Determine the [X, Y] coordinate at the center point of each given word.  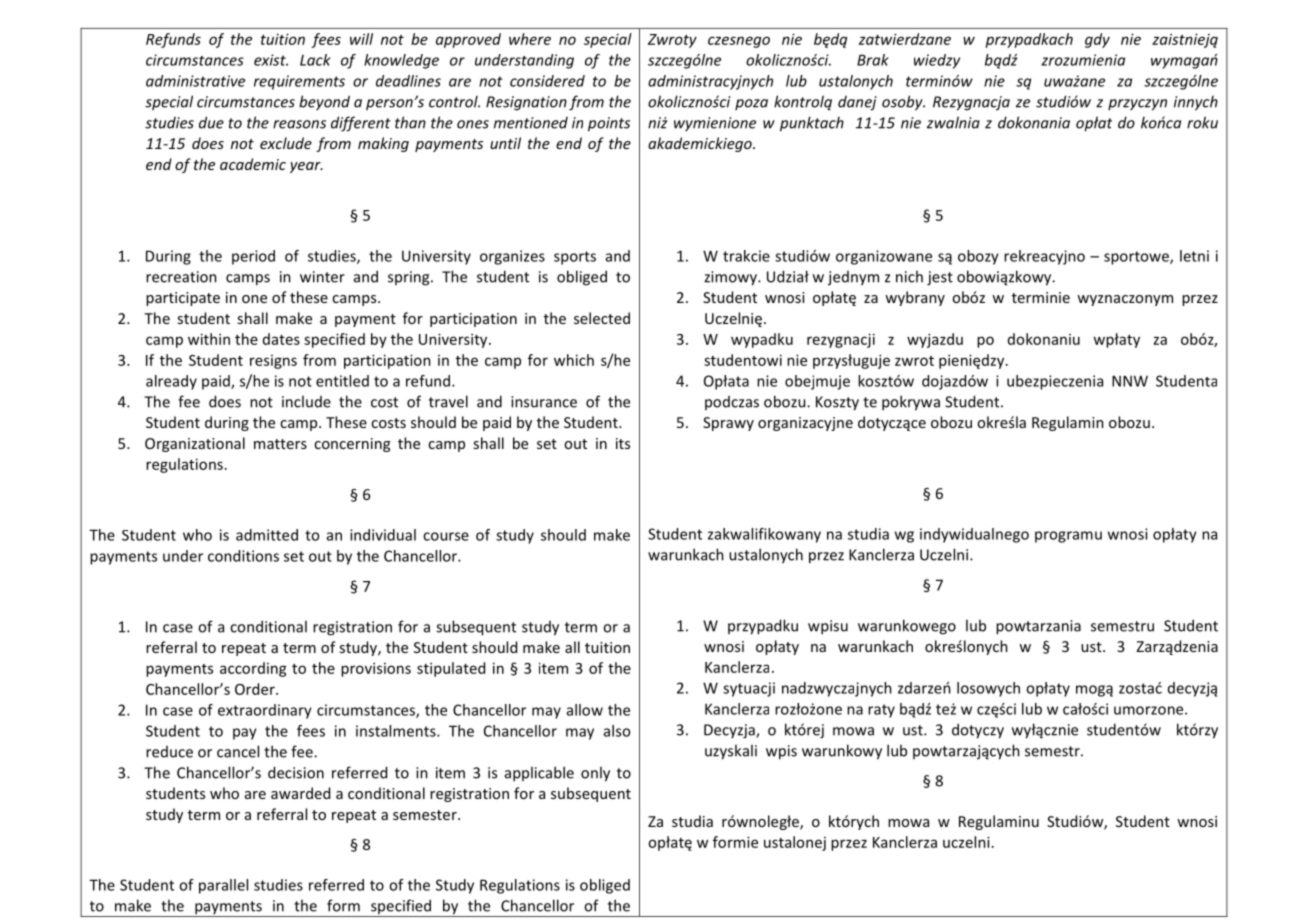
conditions [243, 556]
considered [547, 81]
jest [940, 278]
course [446, 536]
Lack [315, 60]
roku [1202, 122]
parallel [223, 886]
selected [602, 318]
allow [585, 710]
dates [281, 339]
